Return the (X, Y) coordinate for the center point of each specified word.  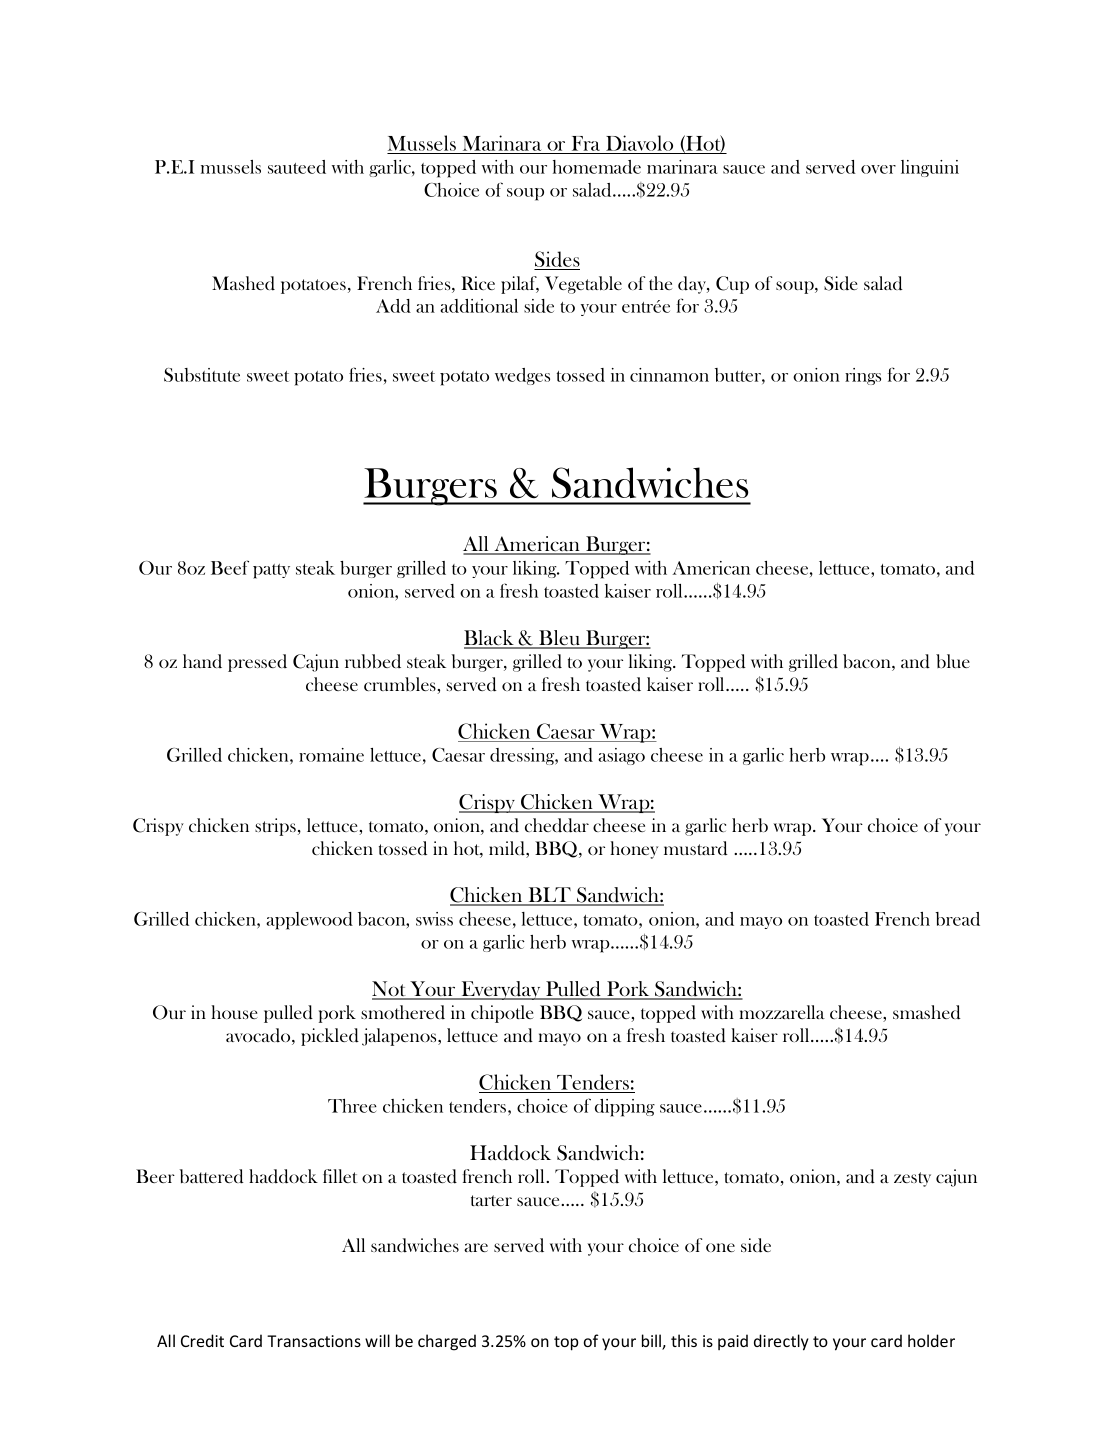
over (878, 169)
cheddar (557, 825)
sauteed (297, 167)
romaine (331, 755)
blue (953, 661)
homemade (597, 167)
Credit (202, 1340)
